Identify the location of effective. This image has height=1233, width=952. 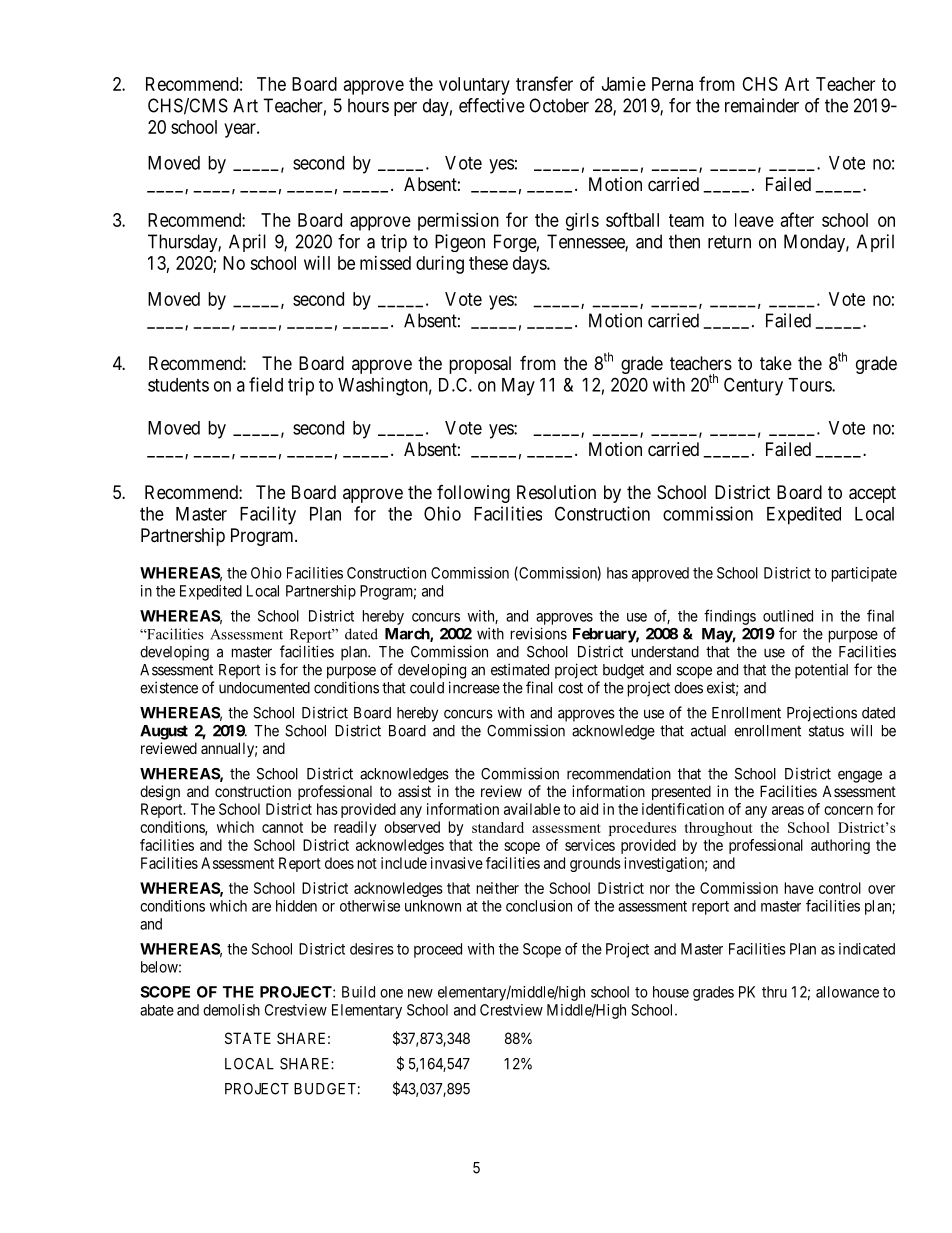
(492, 105).
